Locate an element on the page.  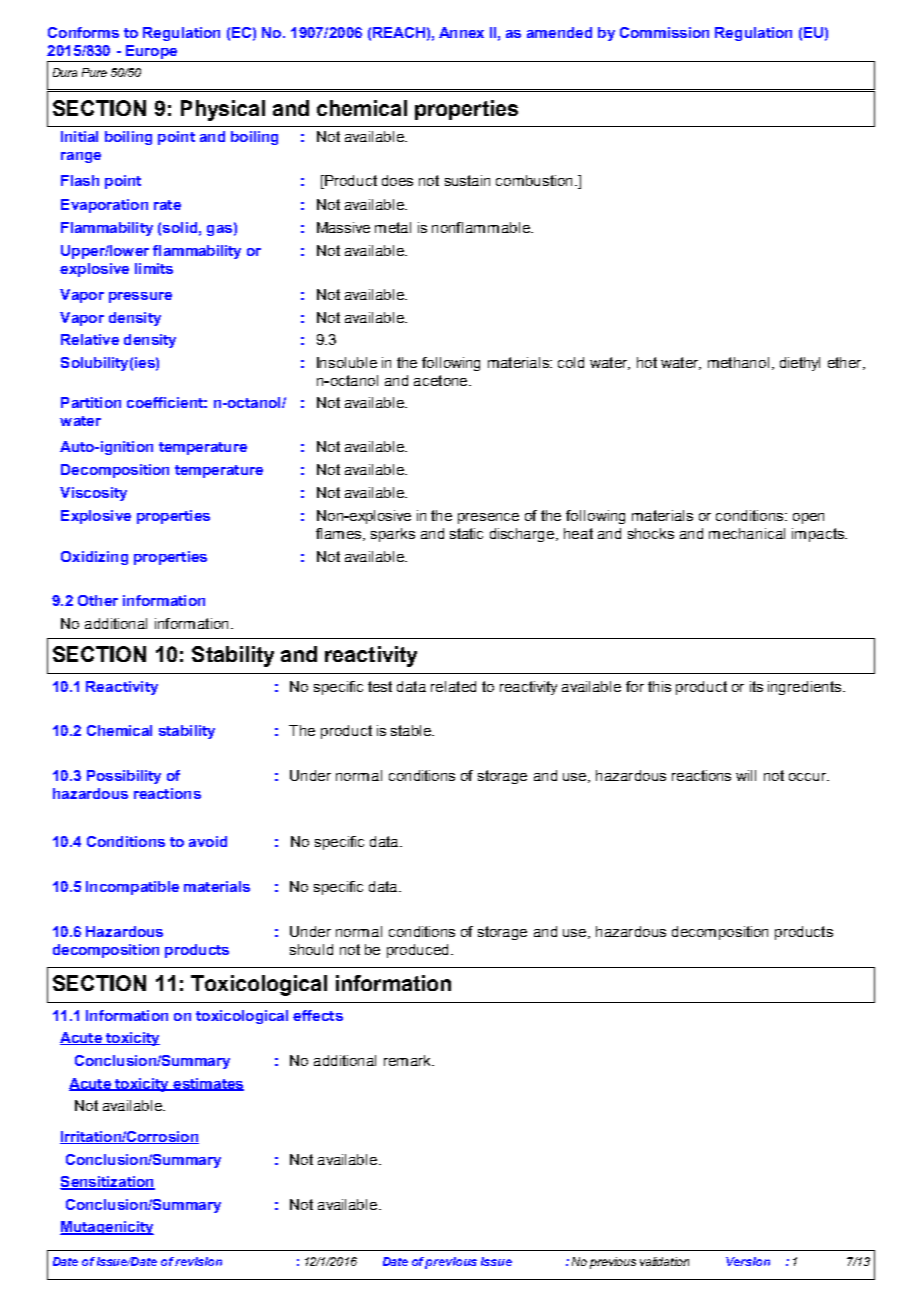
related is located at coordinates (453, 686).
